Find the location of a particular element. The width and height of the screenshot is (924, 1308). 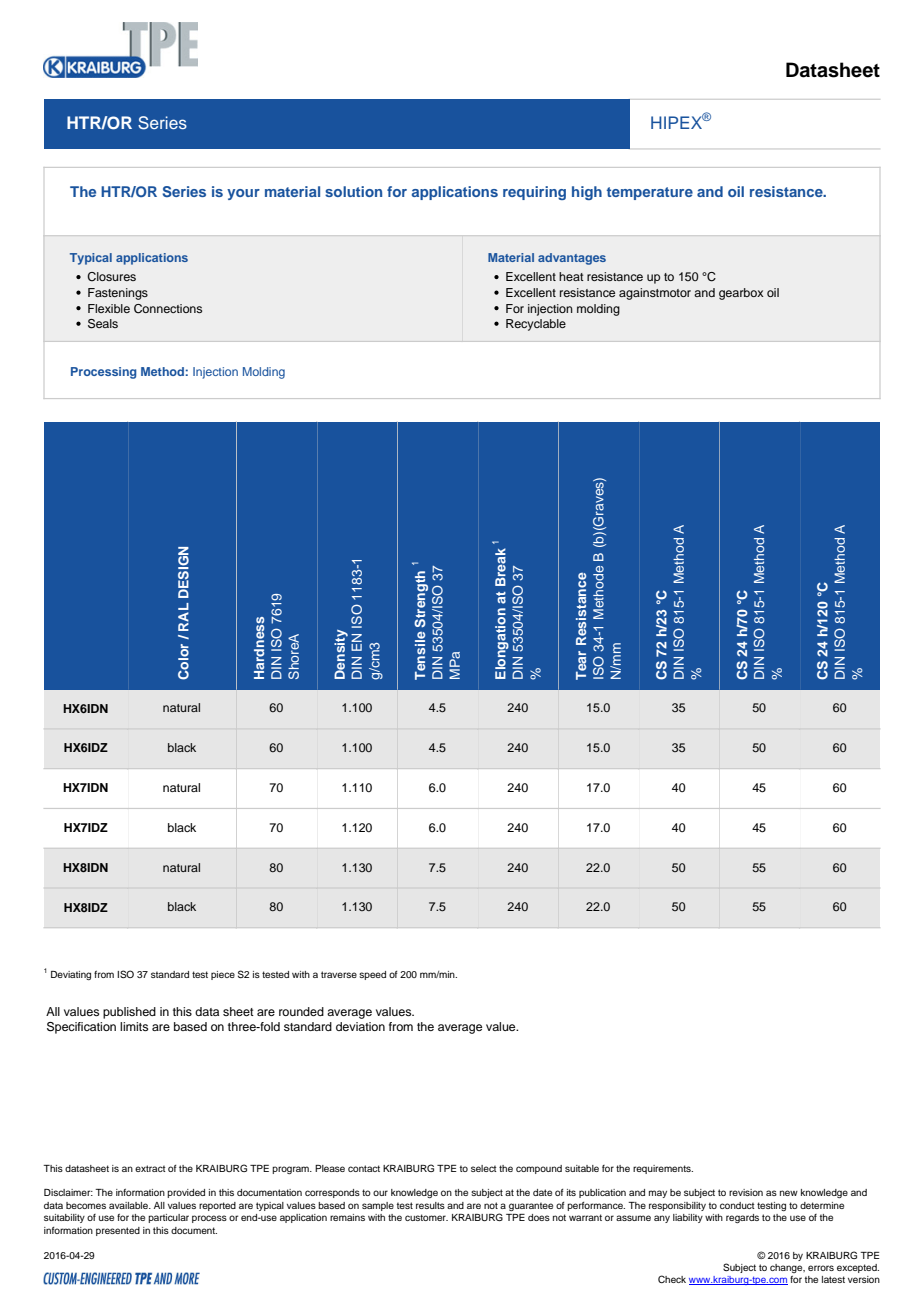

particular is located at coordinates (168, 1218).
